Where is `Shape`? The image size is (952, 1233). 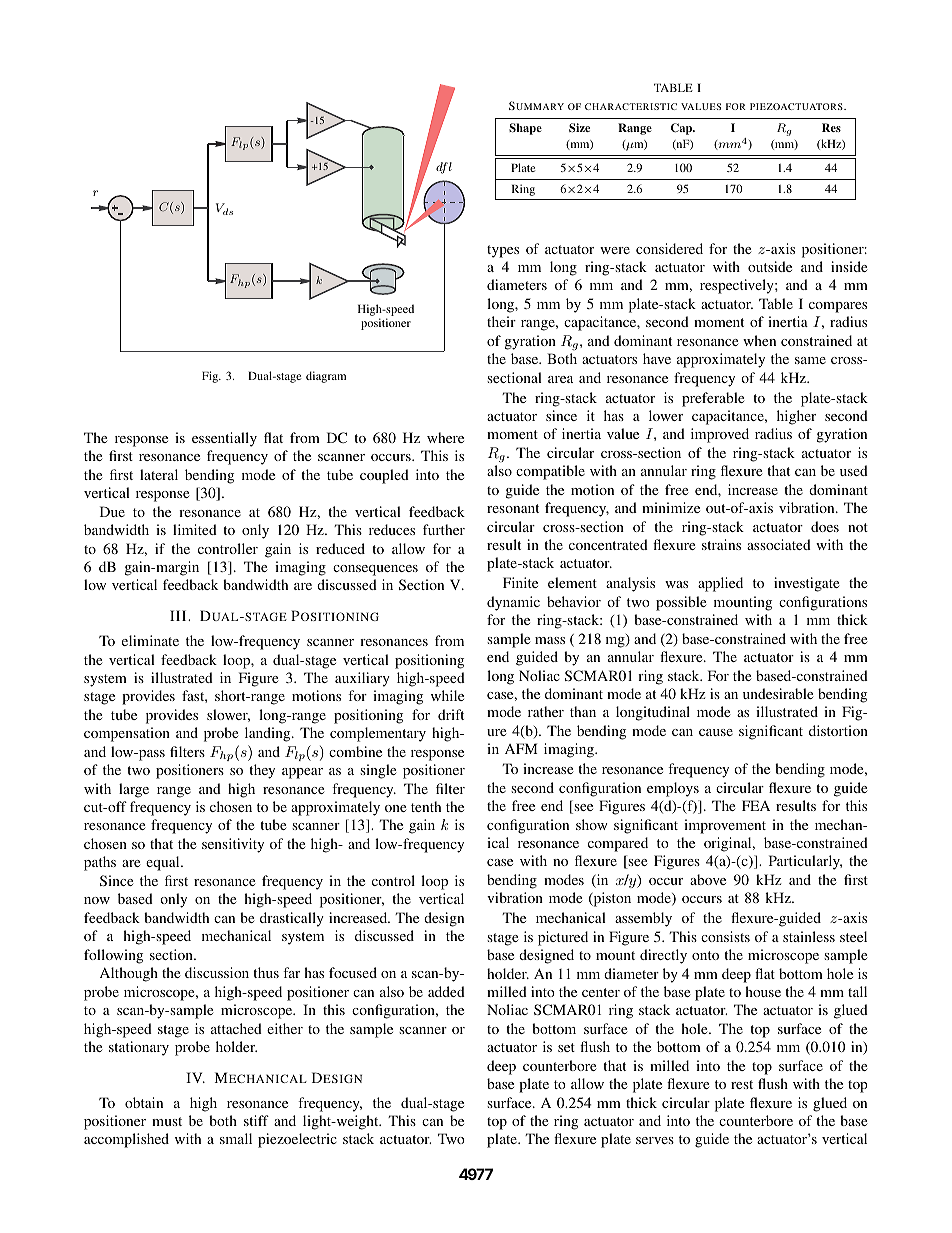 Shape is located at coordinates (525, 129).
